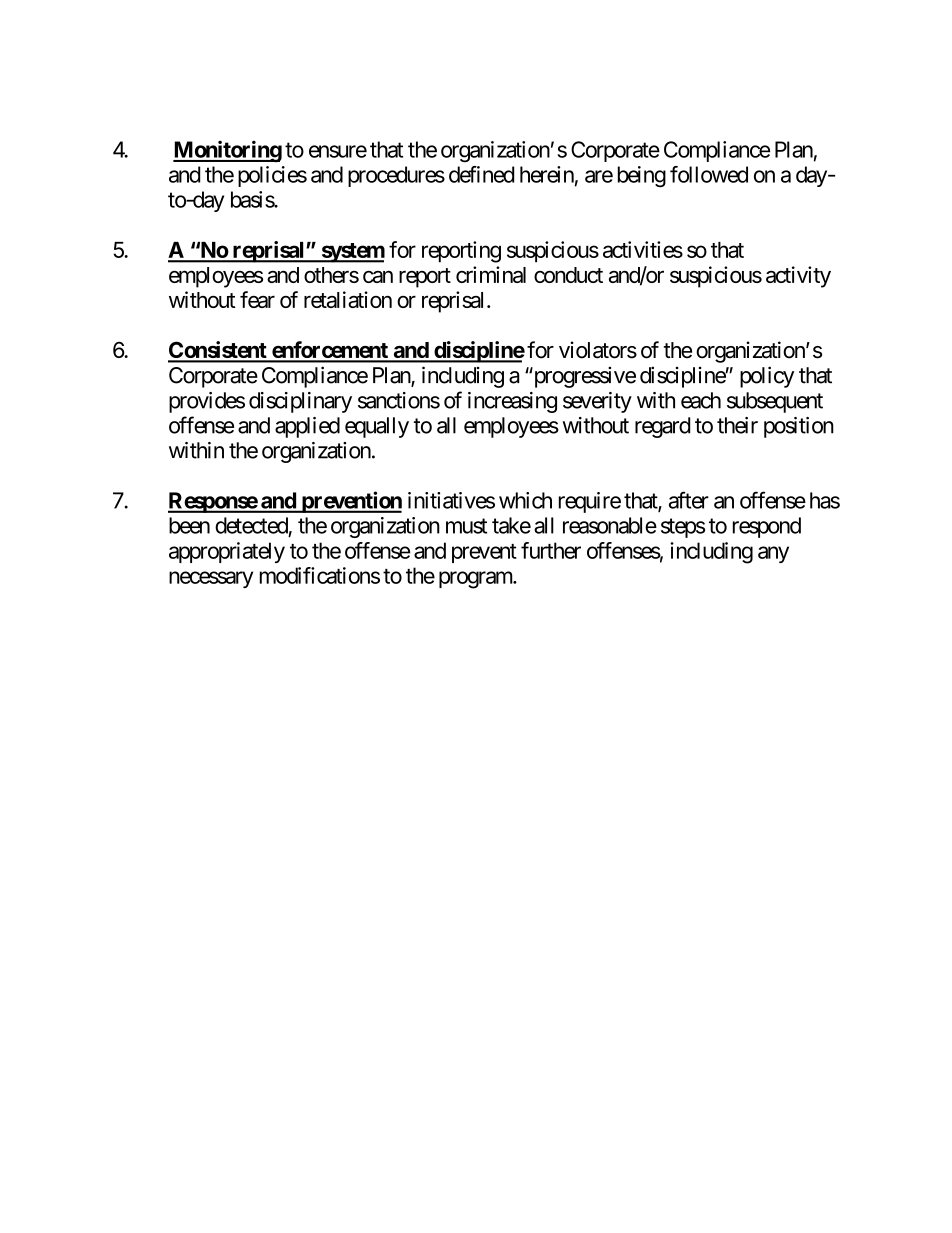 This screenshot has width=952, height=1233. I want to click on disciplinary, so click(300, 402).
